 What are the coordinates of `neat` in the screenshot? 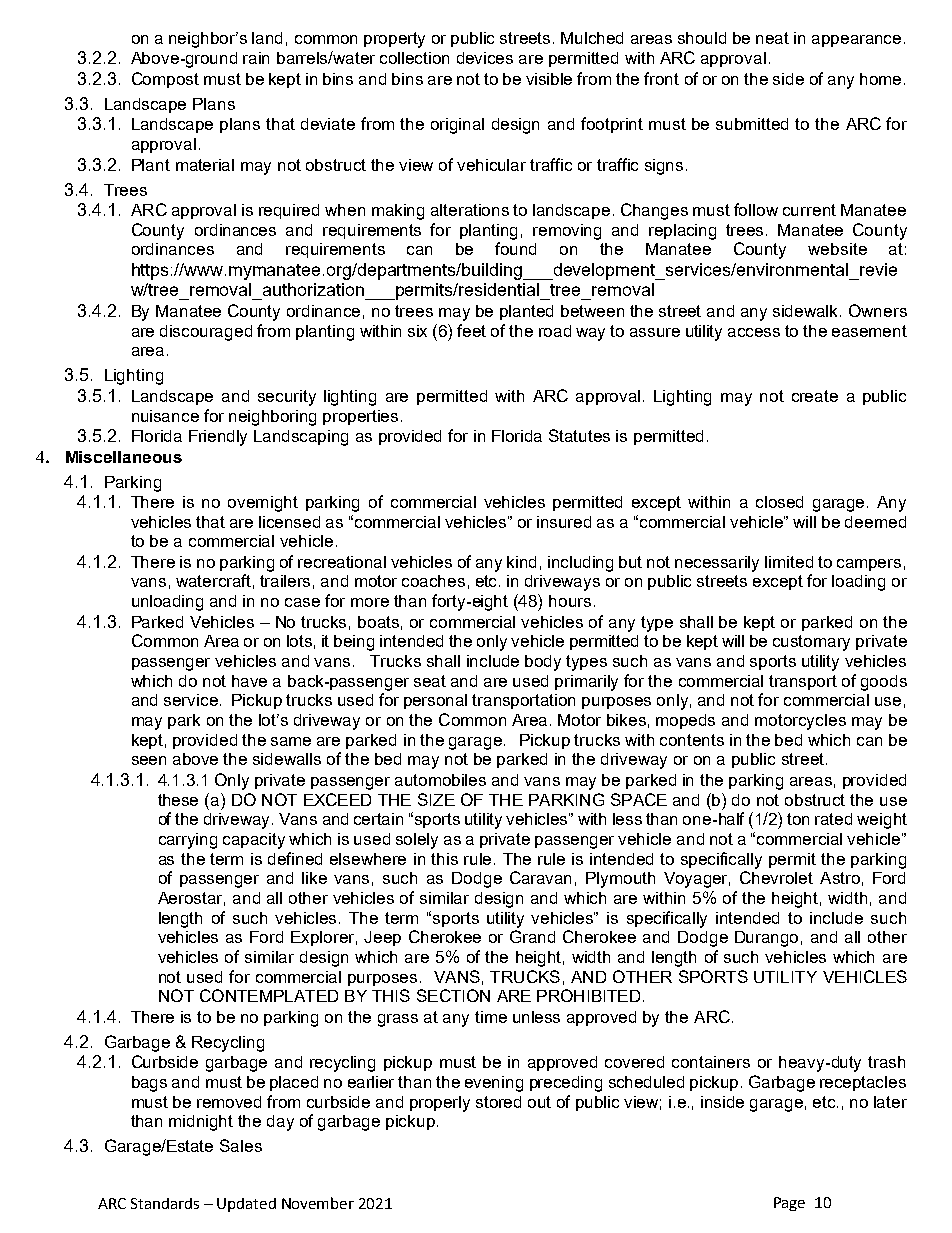 It's located at (772, 38).
